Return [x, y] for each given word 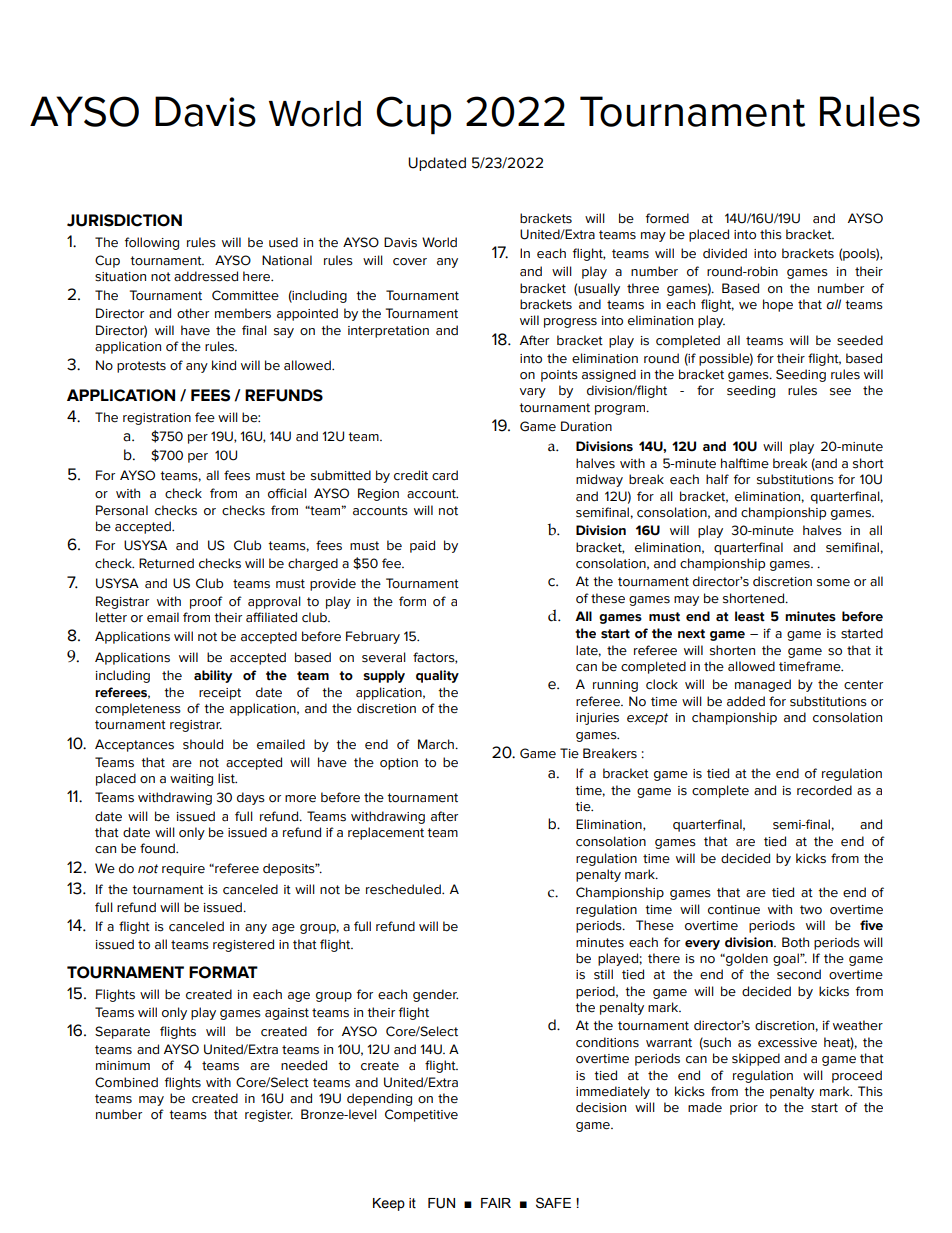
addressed [206, 276]
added [746, 701]
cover [410, 262]
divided [725, 253]
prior [744, 1109]
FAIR [496, 1203]
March [437, 744]
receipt [220, 694]
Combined [126, 1082]
